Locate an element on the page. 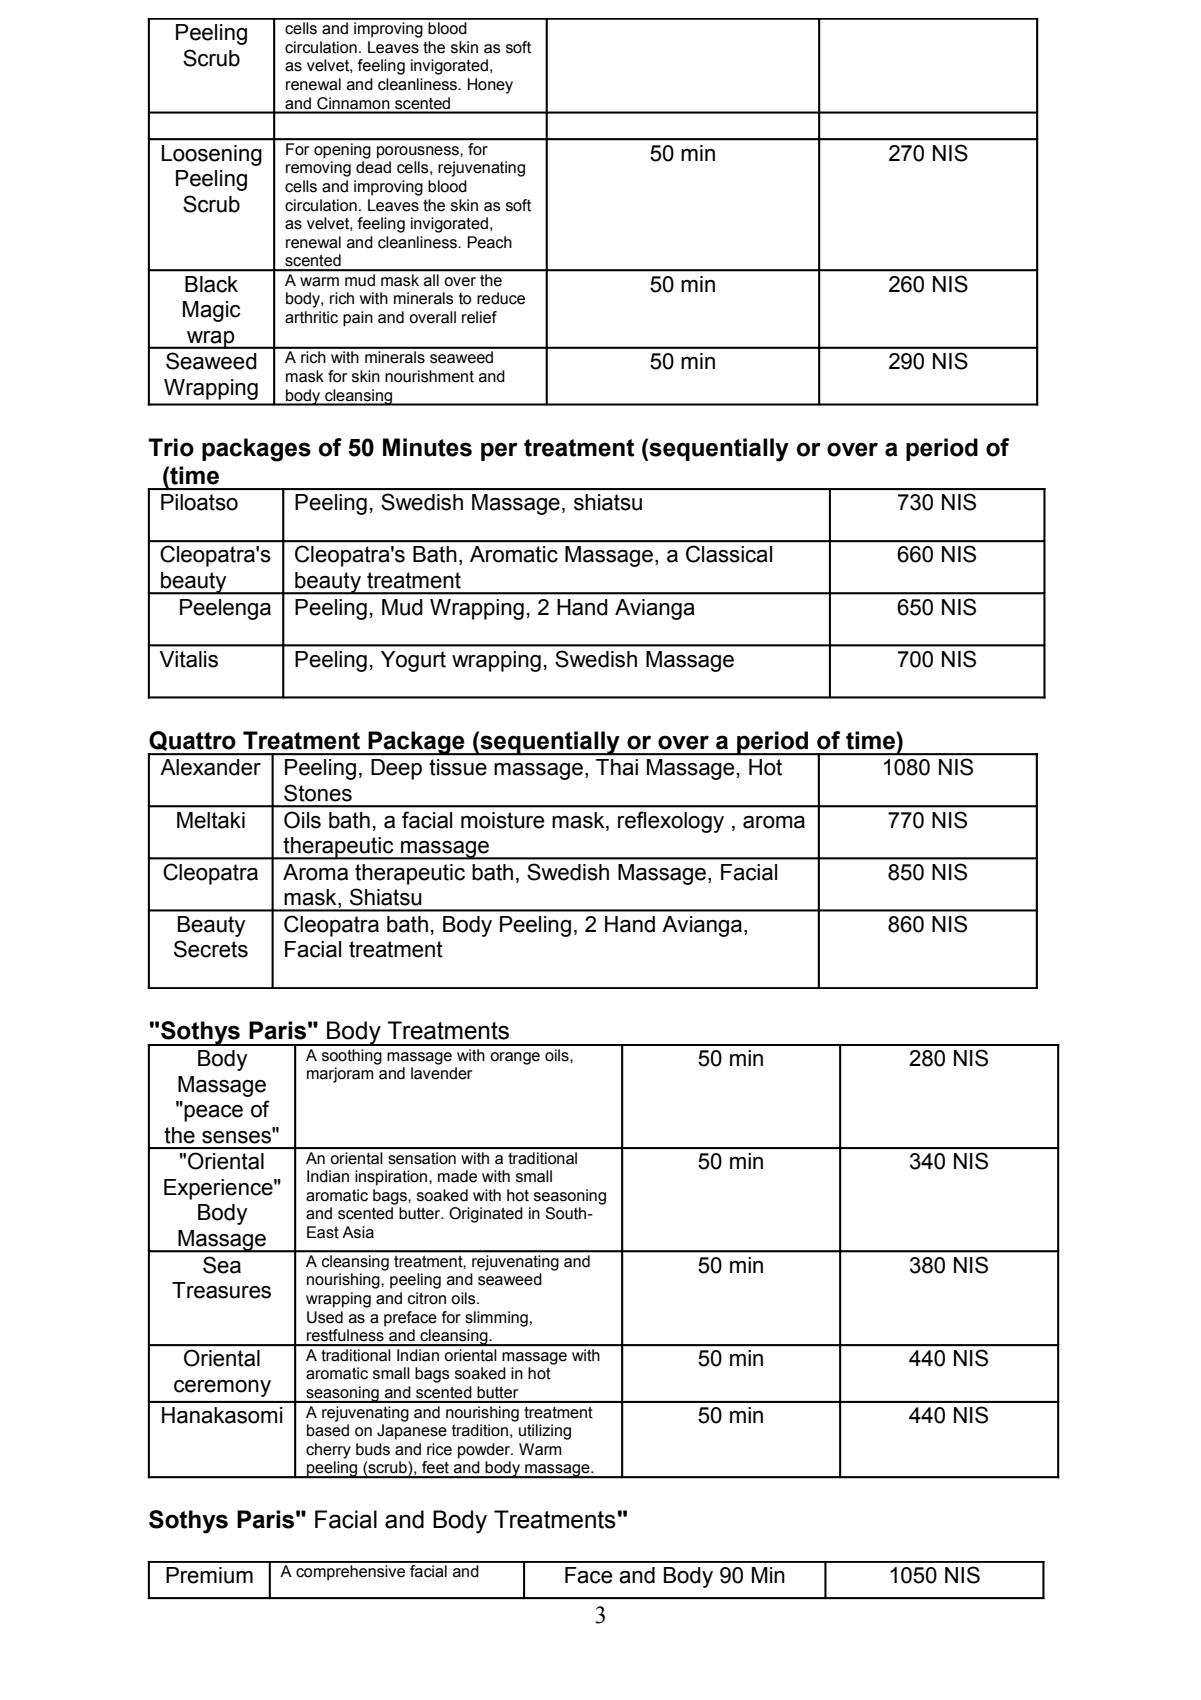 This document has height=1700, width=1201. rice is located at coordinates (439, 1449).
